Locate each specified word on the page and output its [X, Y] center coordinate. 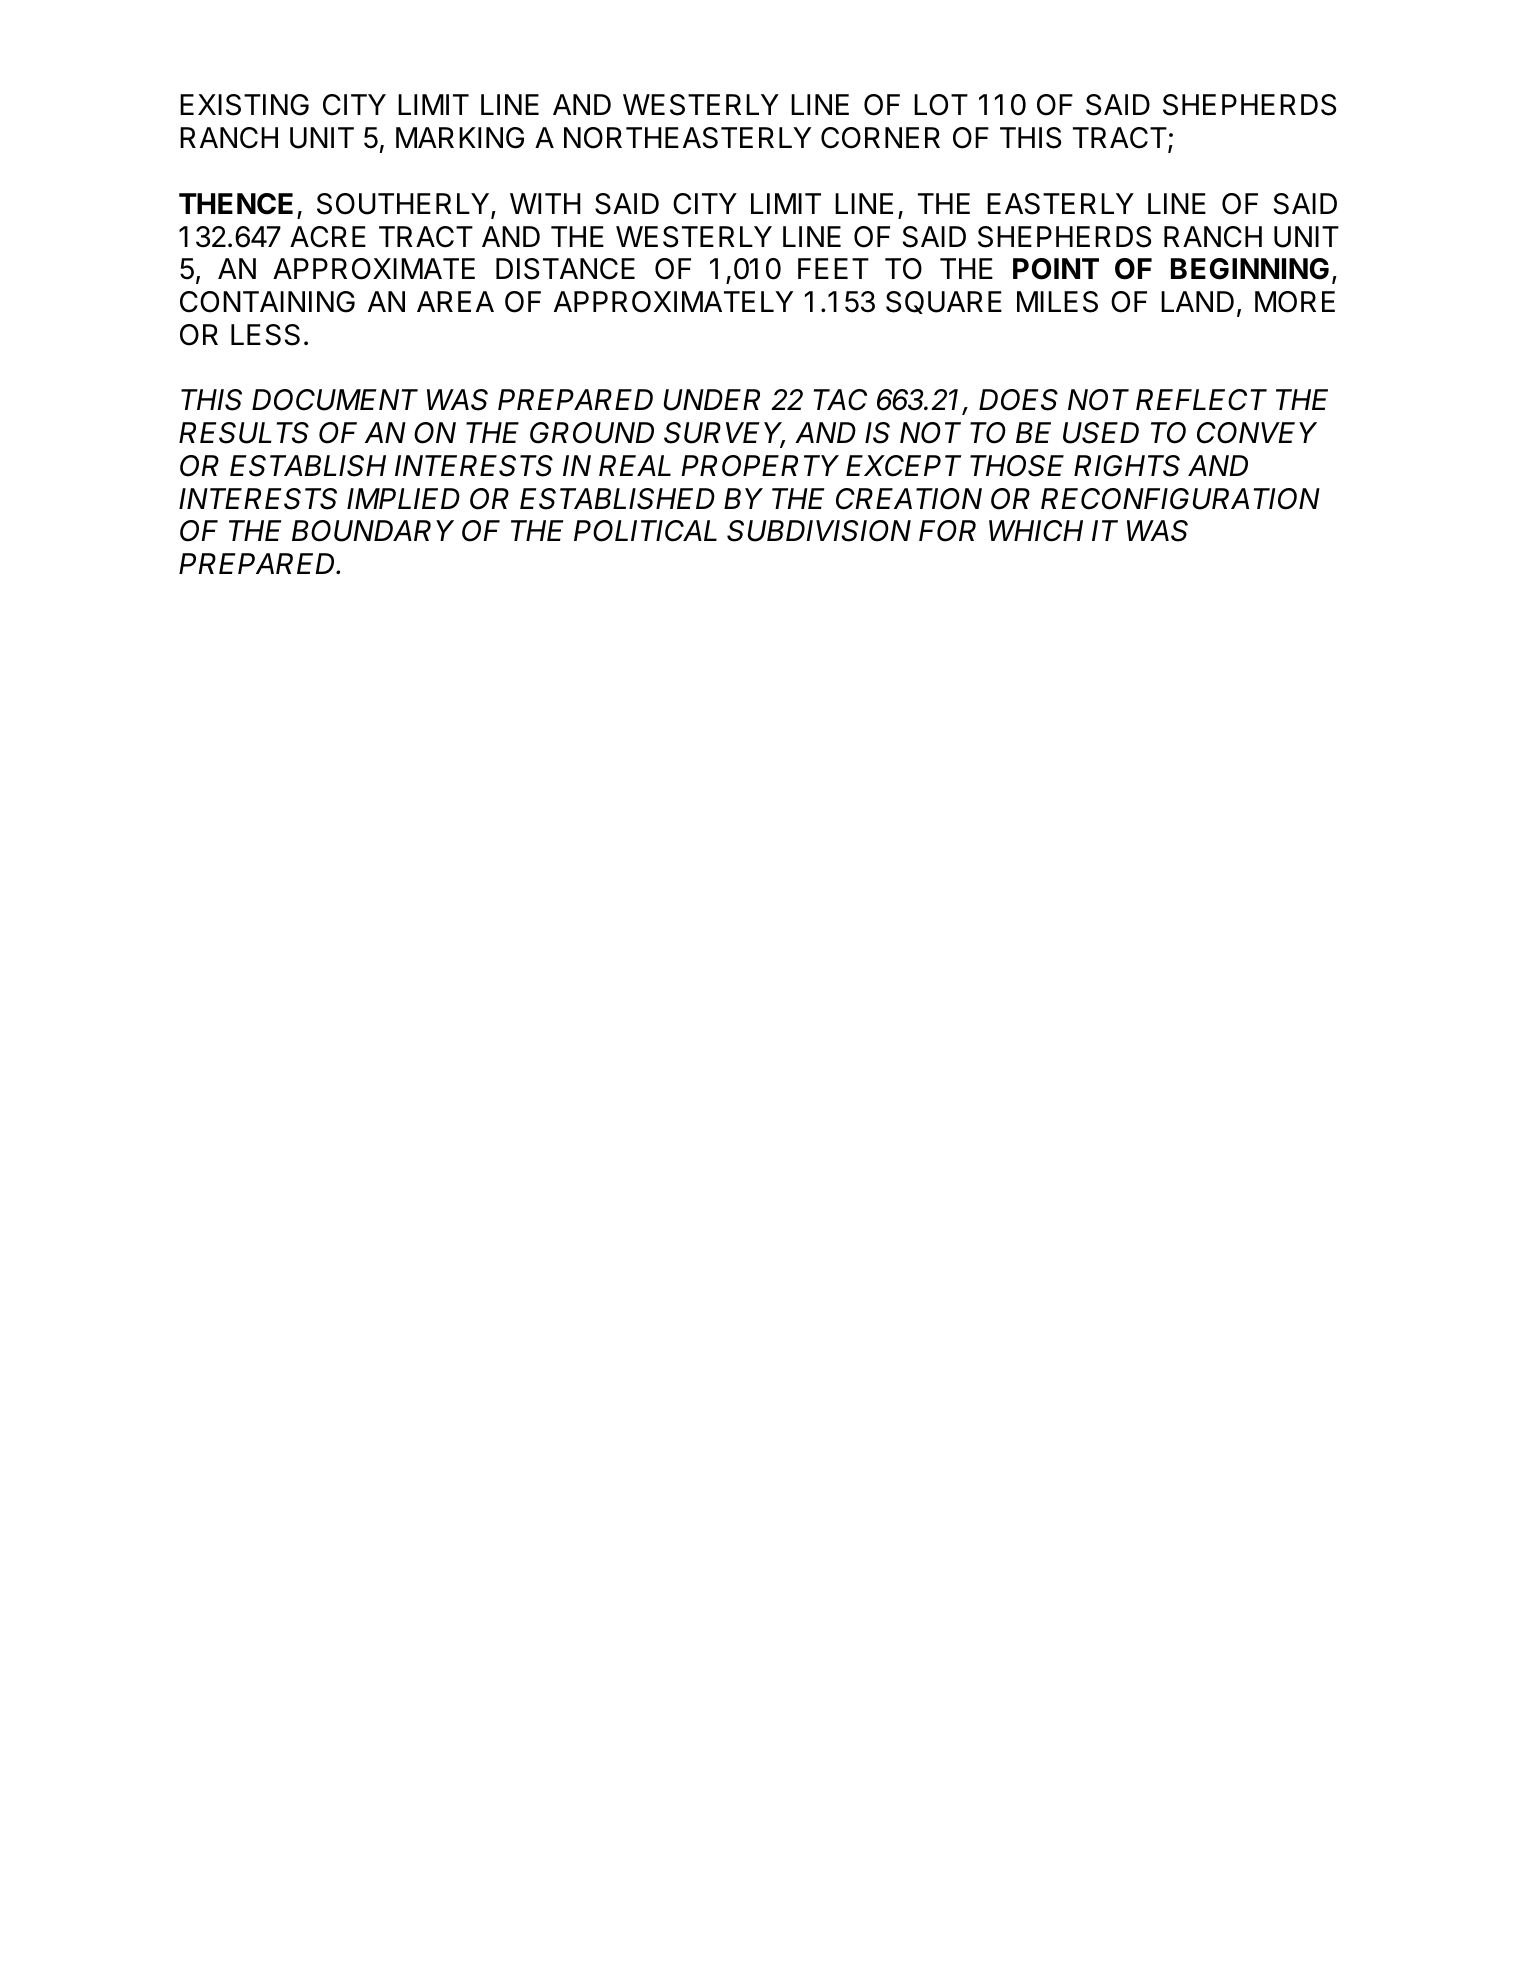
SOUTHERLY [404, 205]
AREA [455, 301]
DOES [1018, 400]
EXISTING [244, 105]
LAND [1197, 301]
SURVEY [724, 434]
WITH [545, 203]
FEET [833, 268]
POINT [1056, 269]
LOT [941, 105]
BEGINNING [1250, 269]
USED [1101, 433]
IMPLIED [403, 498]
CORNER [880, 138]
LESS [265, 335]
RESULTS [244, 433]
